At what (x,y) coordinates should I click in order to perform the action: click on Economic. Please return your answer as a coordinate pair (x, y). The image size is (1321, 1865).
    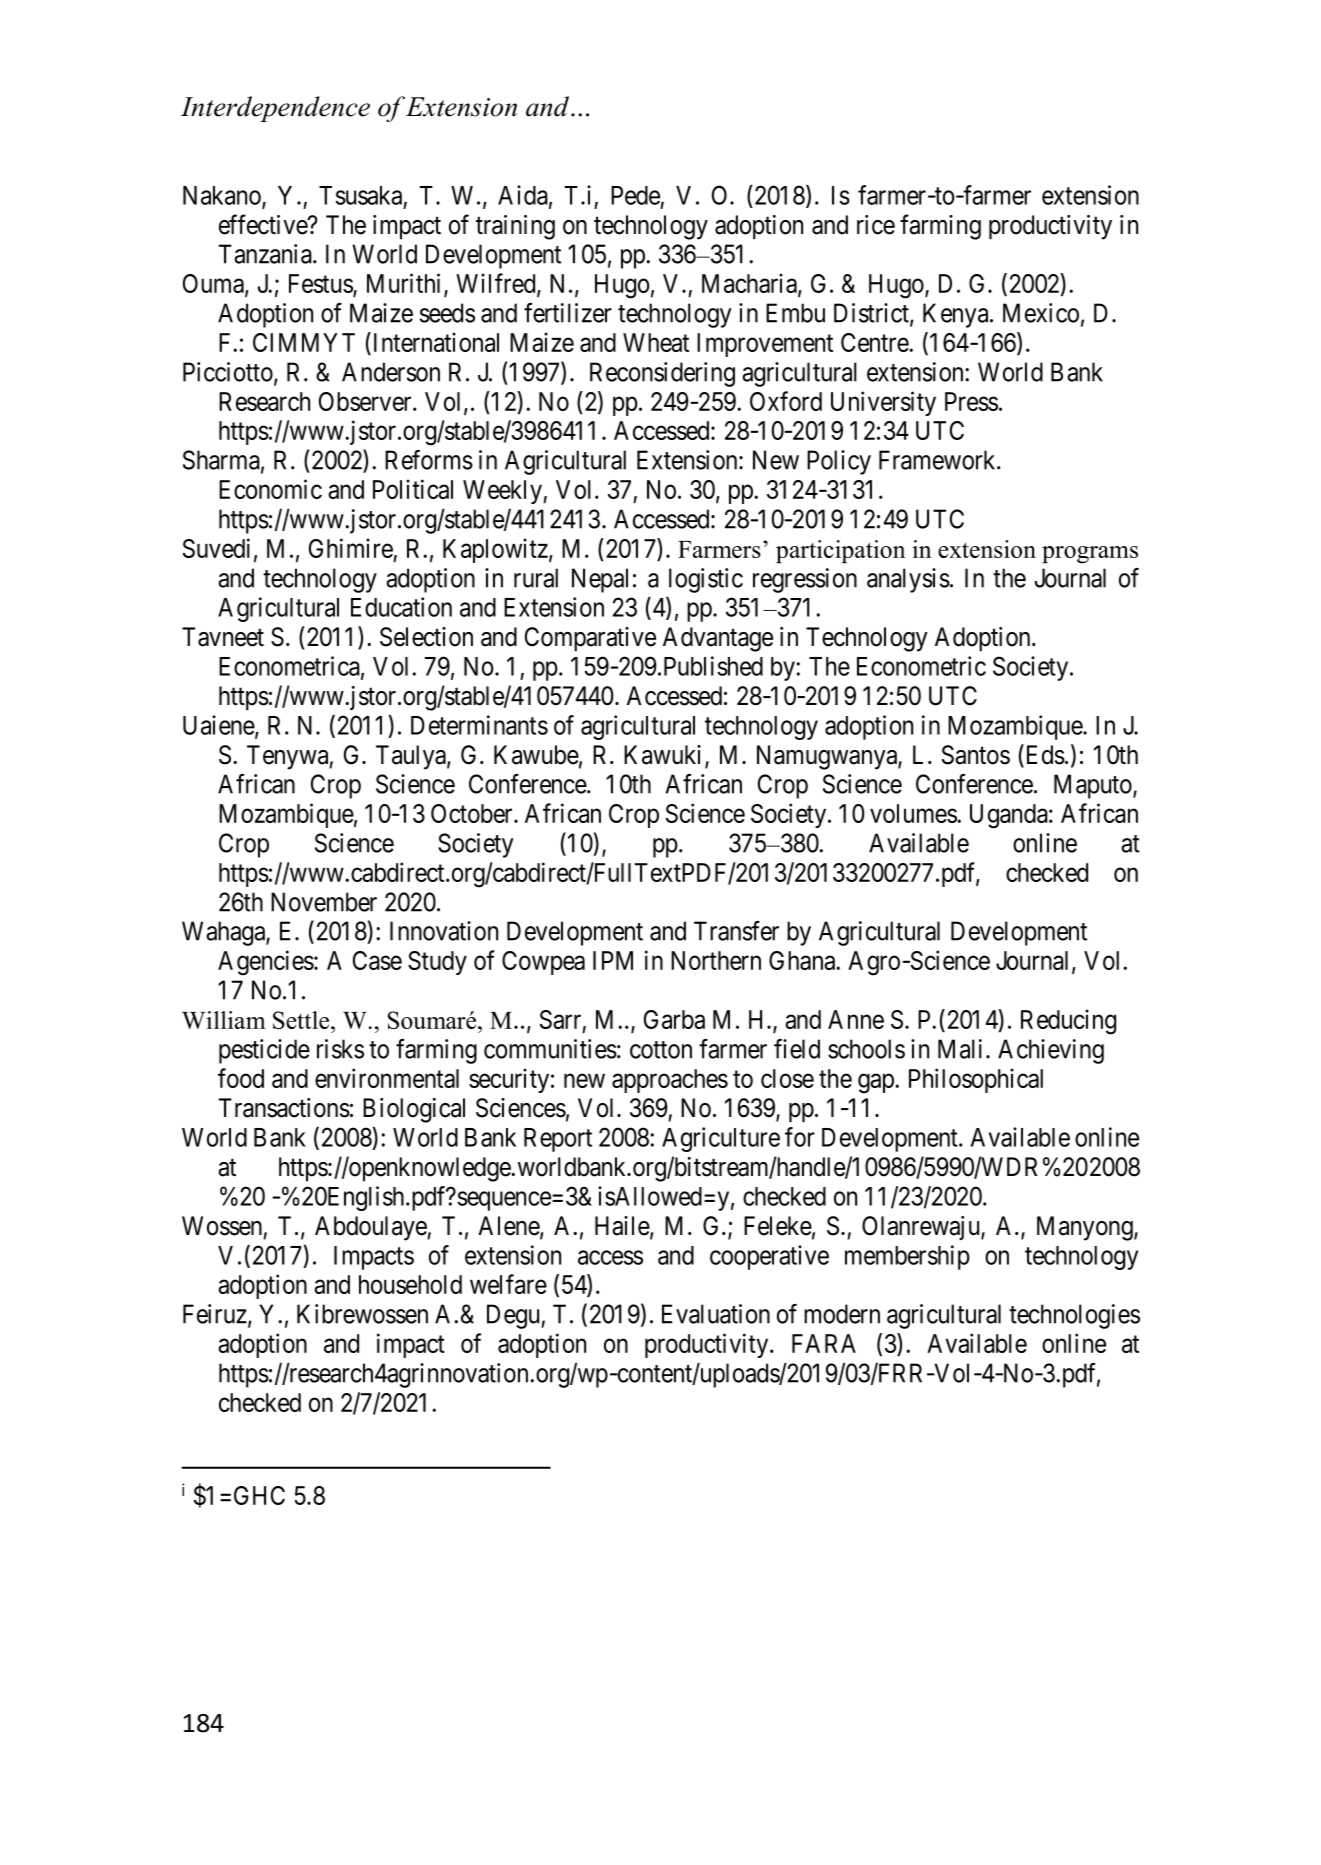
    Looking at the image, I should click on (270, 489).
